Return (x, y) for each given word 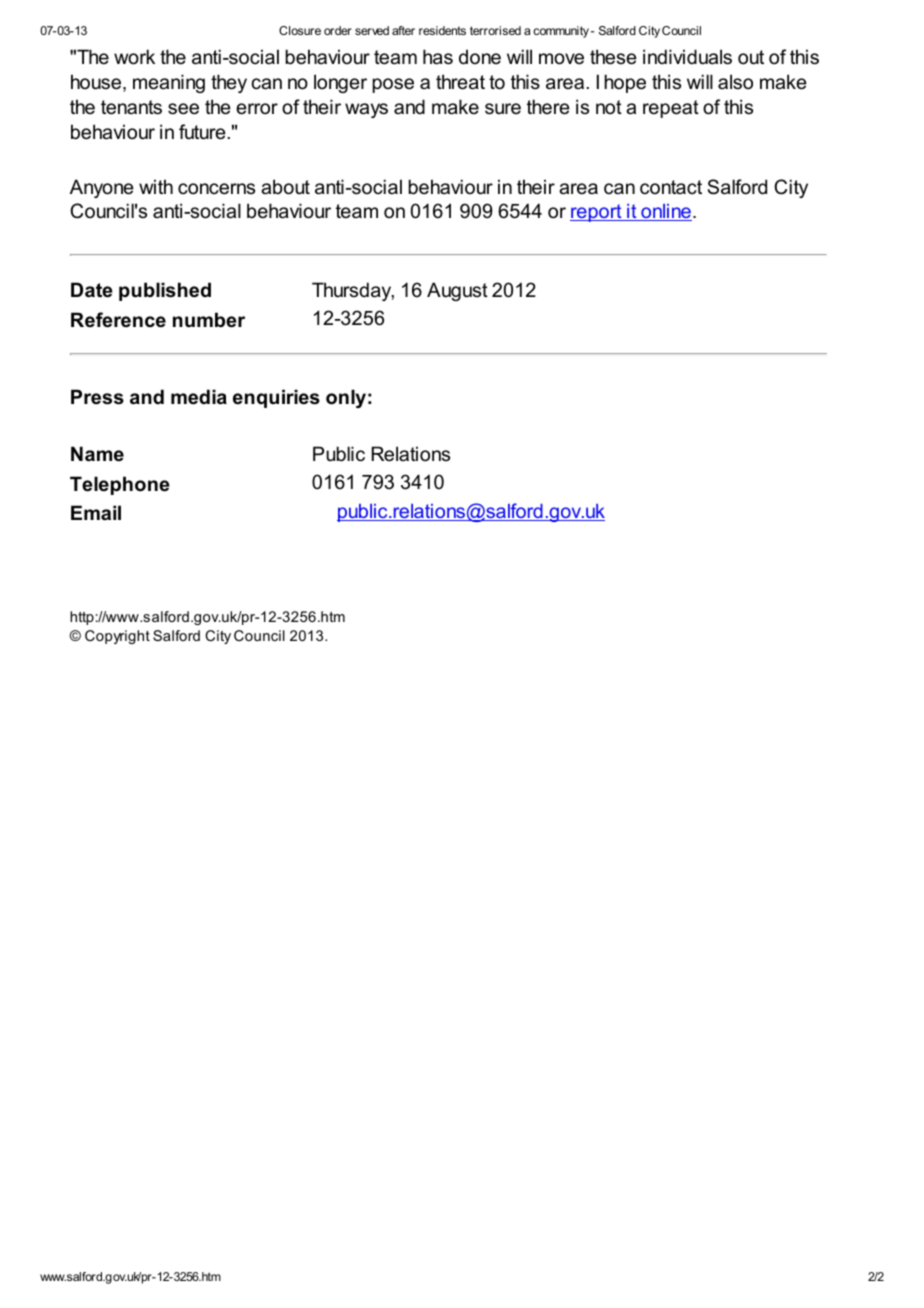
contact (671, 187)
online (665, 212)
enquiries (276, 398)
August (457, 291)
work (134, 57)
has (438, 57)
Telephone (120, 485)
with (156, 186)
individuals (687, 57)
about (285, 187)
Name (97, 454)
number (209, 320)
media (199, 397)
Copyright (117, 637)
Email (96, 512)
